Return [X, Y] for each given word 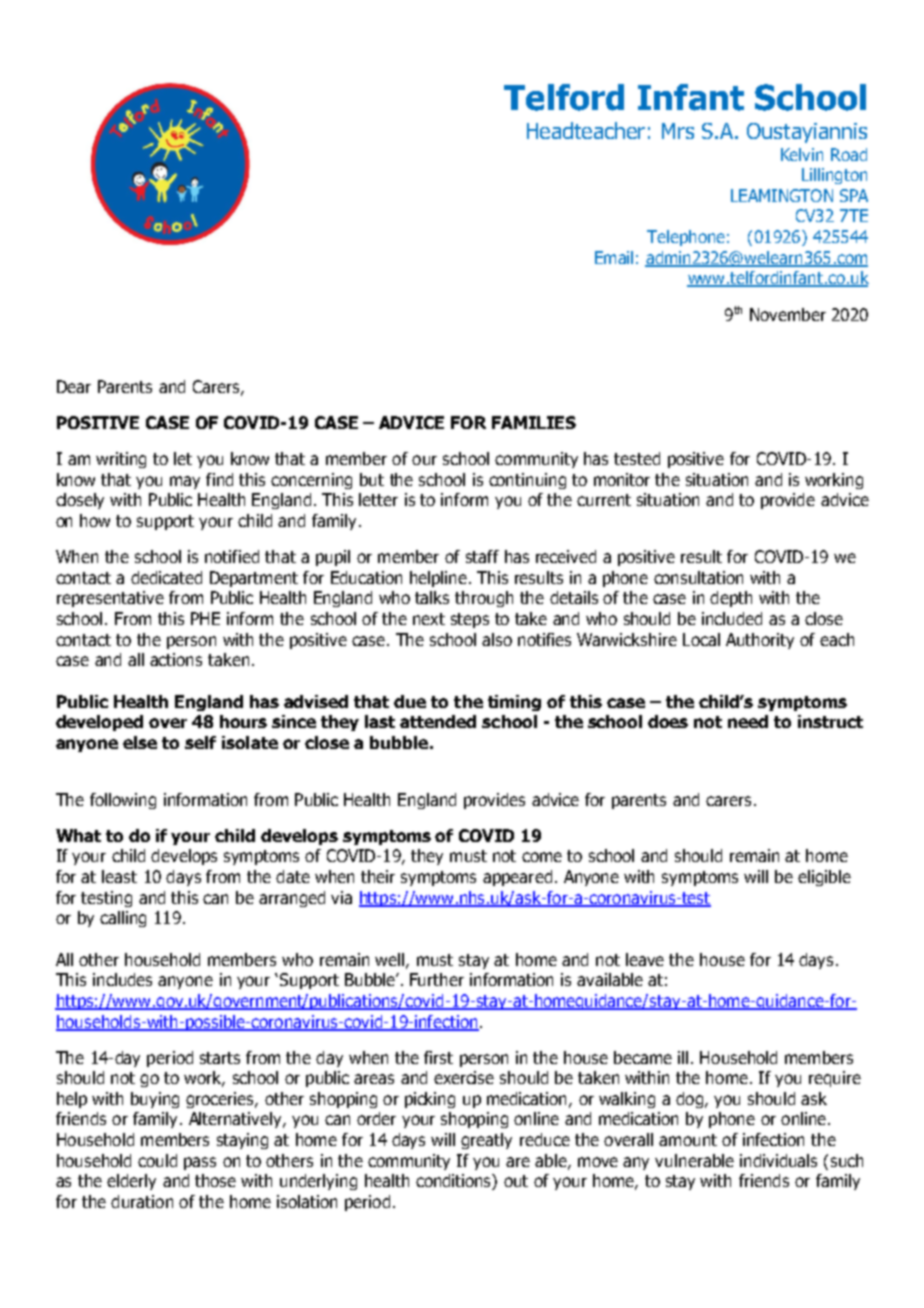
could [157, 1160]
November [788, 314]
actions [176, 659]
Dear [74, 386]
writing [121, 460]
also [497, 639]
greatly [486, 1141]
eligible [824, 878]
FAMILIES [534, 422]
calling [123, 919]
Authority [760, 641]
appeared [517, 878]
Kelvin [802, 154]
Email [614, 257]
